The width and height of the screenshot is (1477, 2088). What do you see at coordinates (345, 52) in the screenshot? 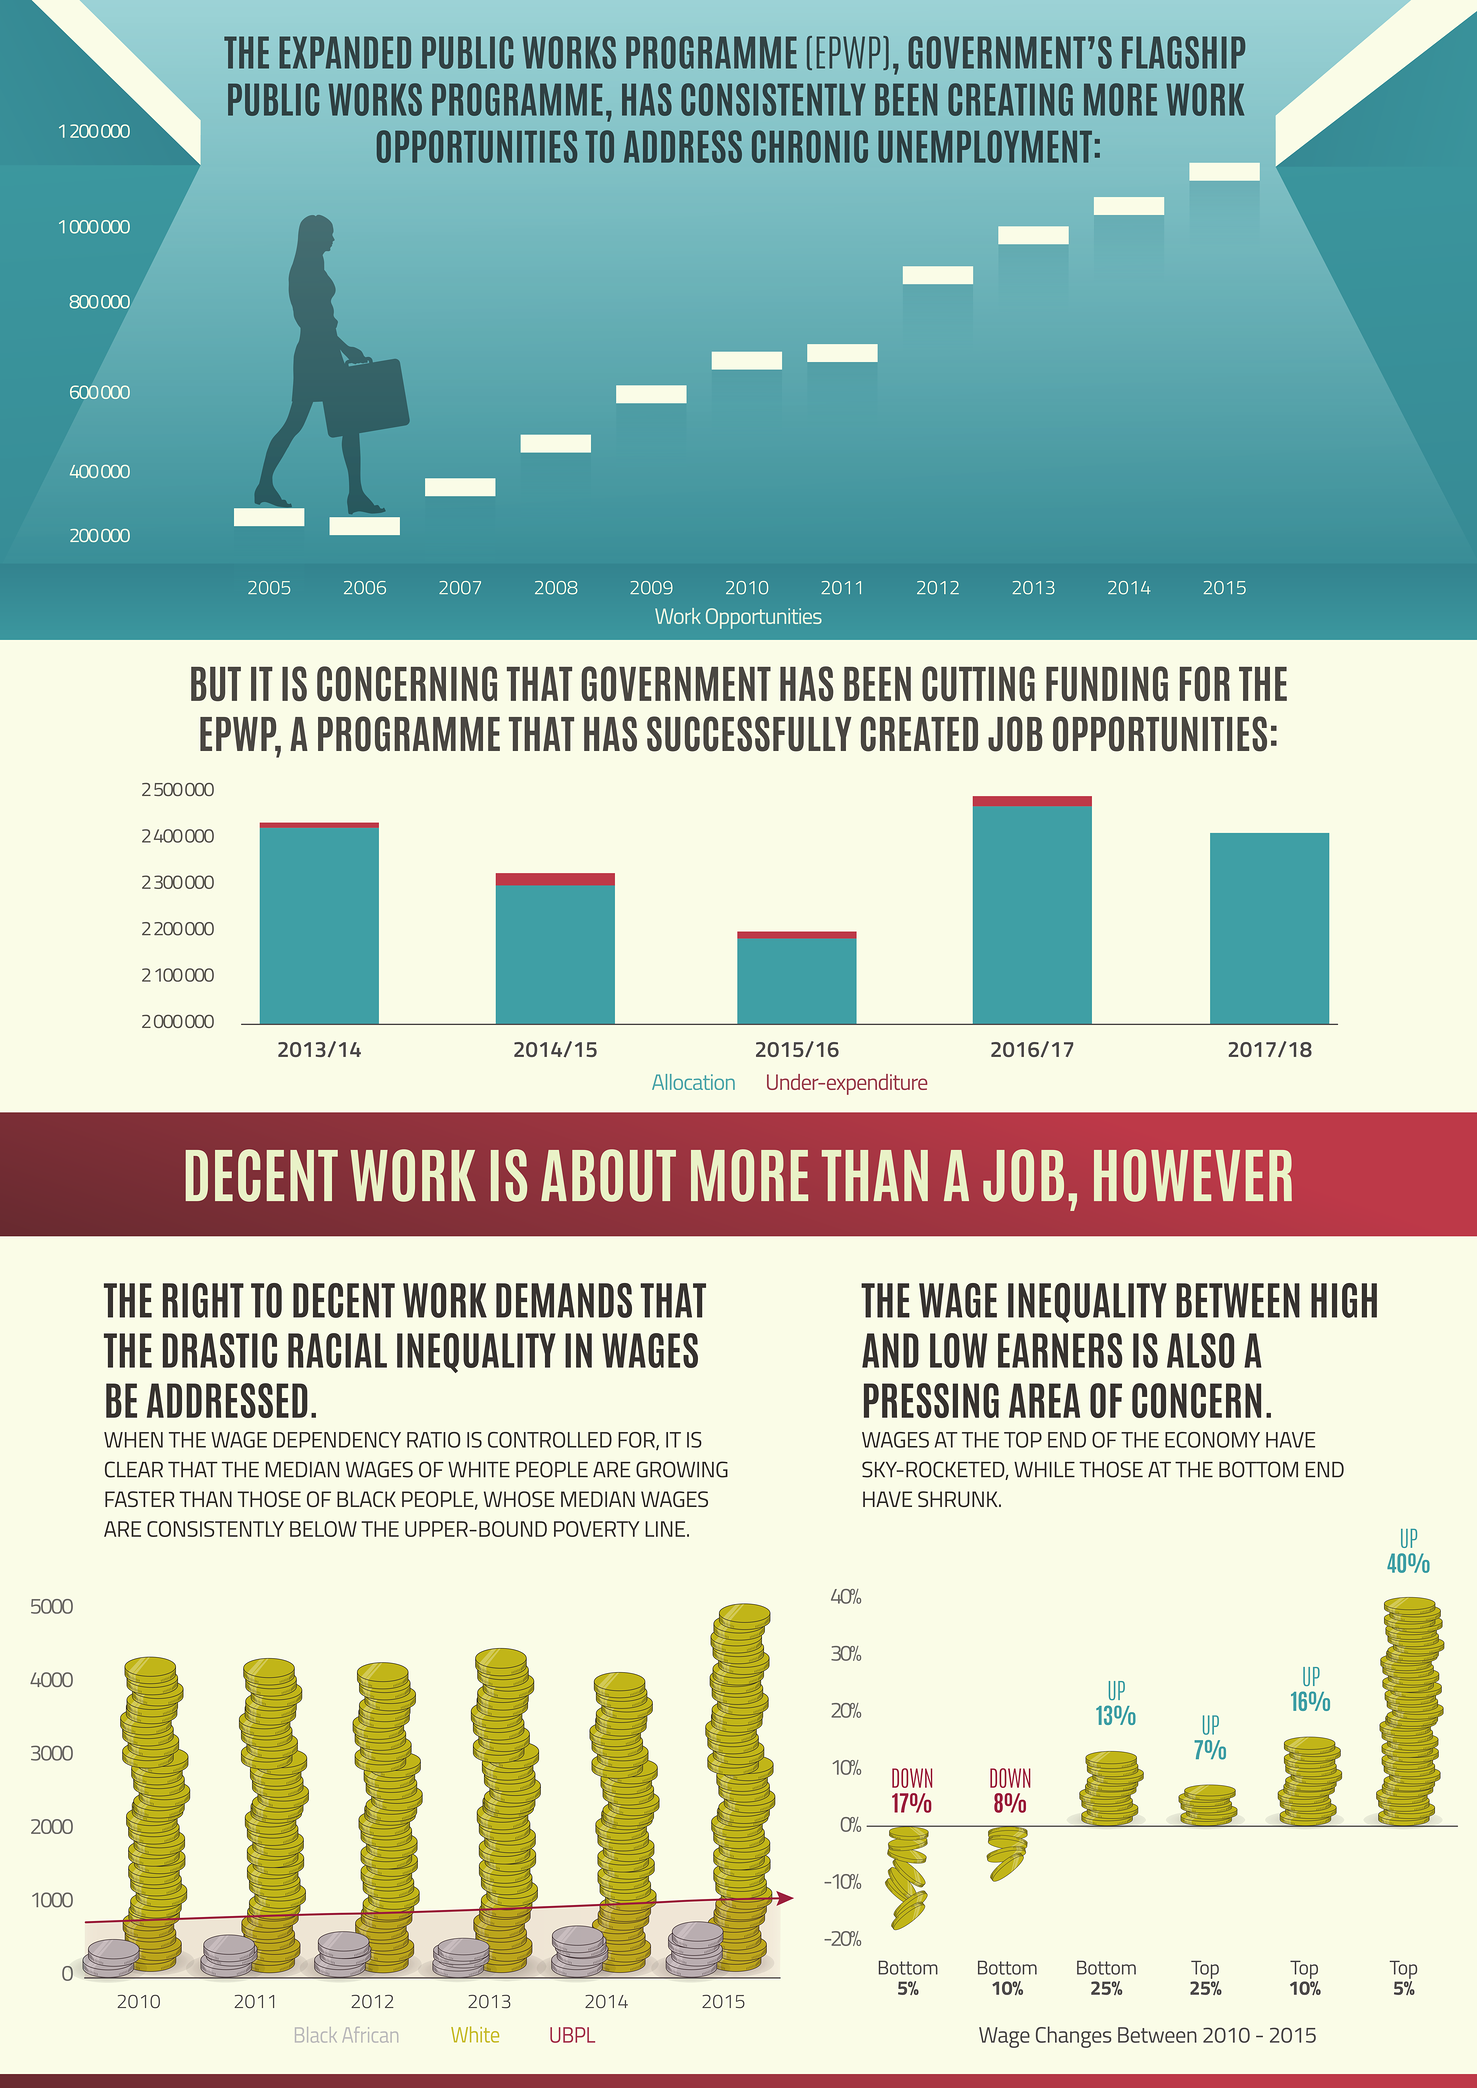
I see `EXPANDED` at bounding box center [345, 52].
